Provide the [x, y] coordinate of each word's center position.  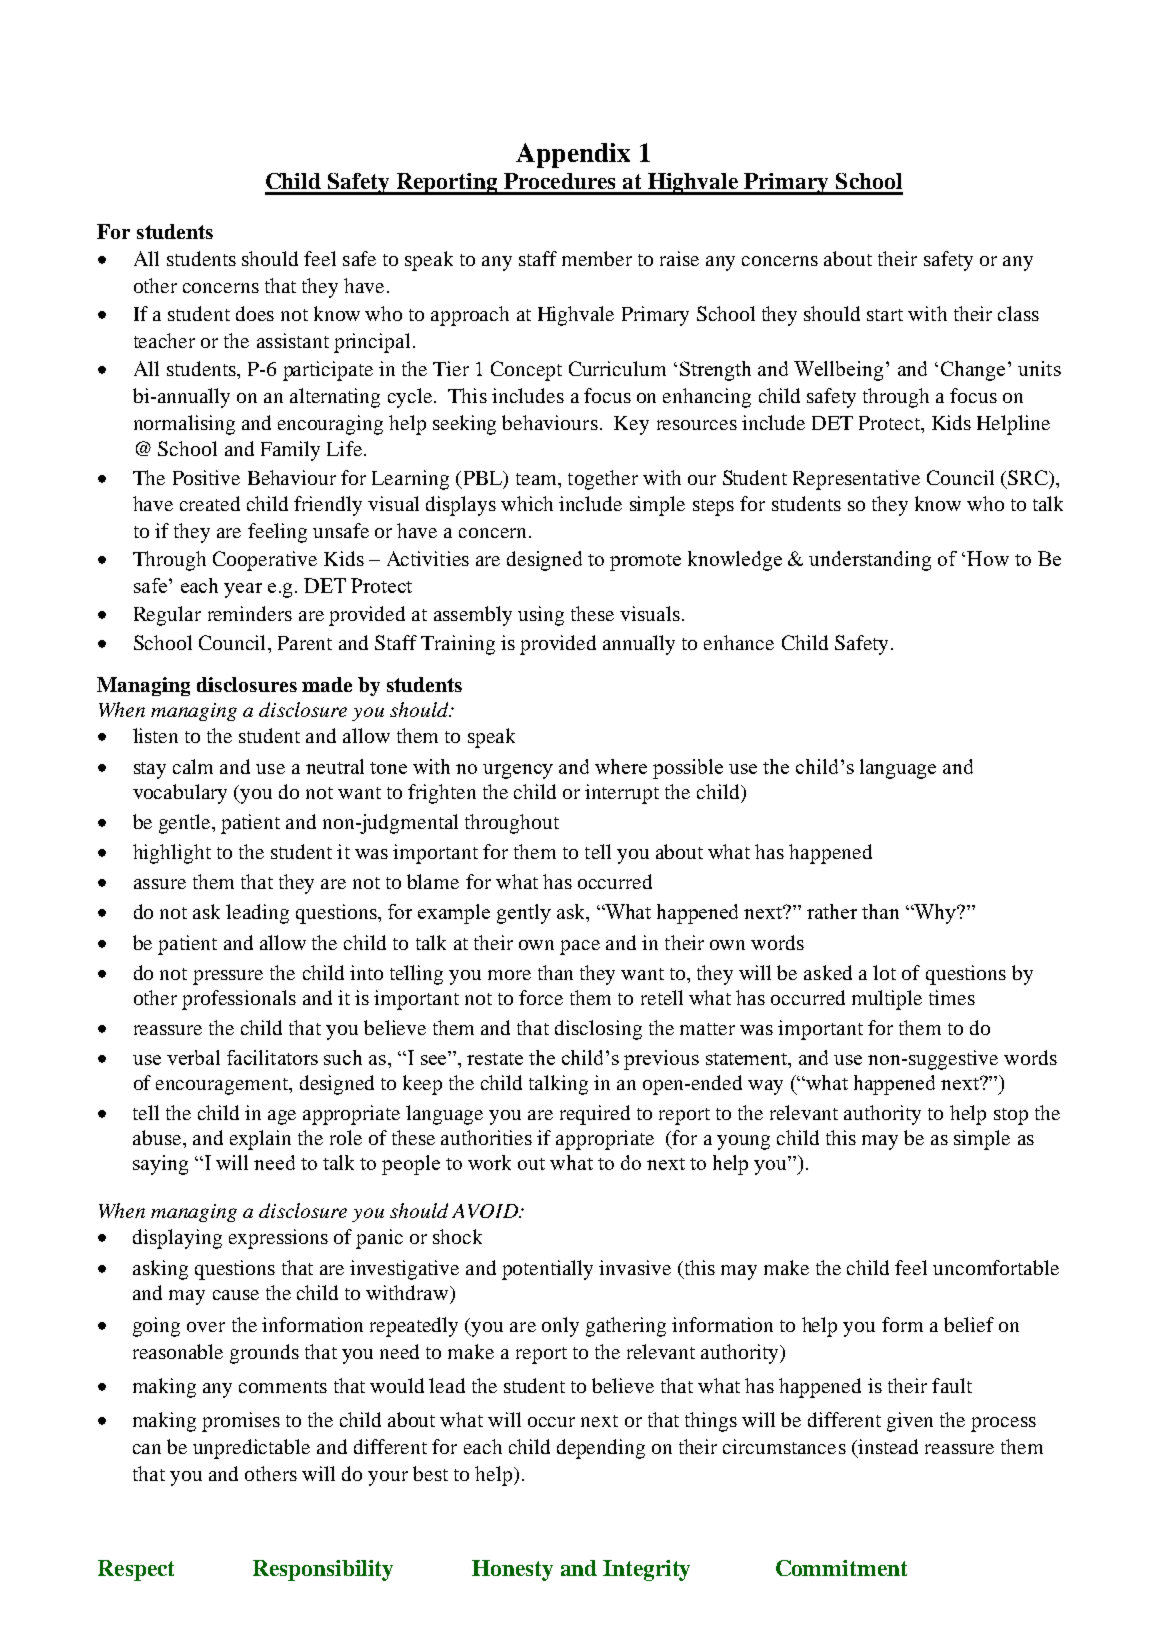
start [885, 315]
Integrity [646, 1570]
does [255, 313]
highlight [172, 854]
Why [935, 914]
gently [524, 914]
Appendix [573, 155]
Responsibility [323, 1570]
